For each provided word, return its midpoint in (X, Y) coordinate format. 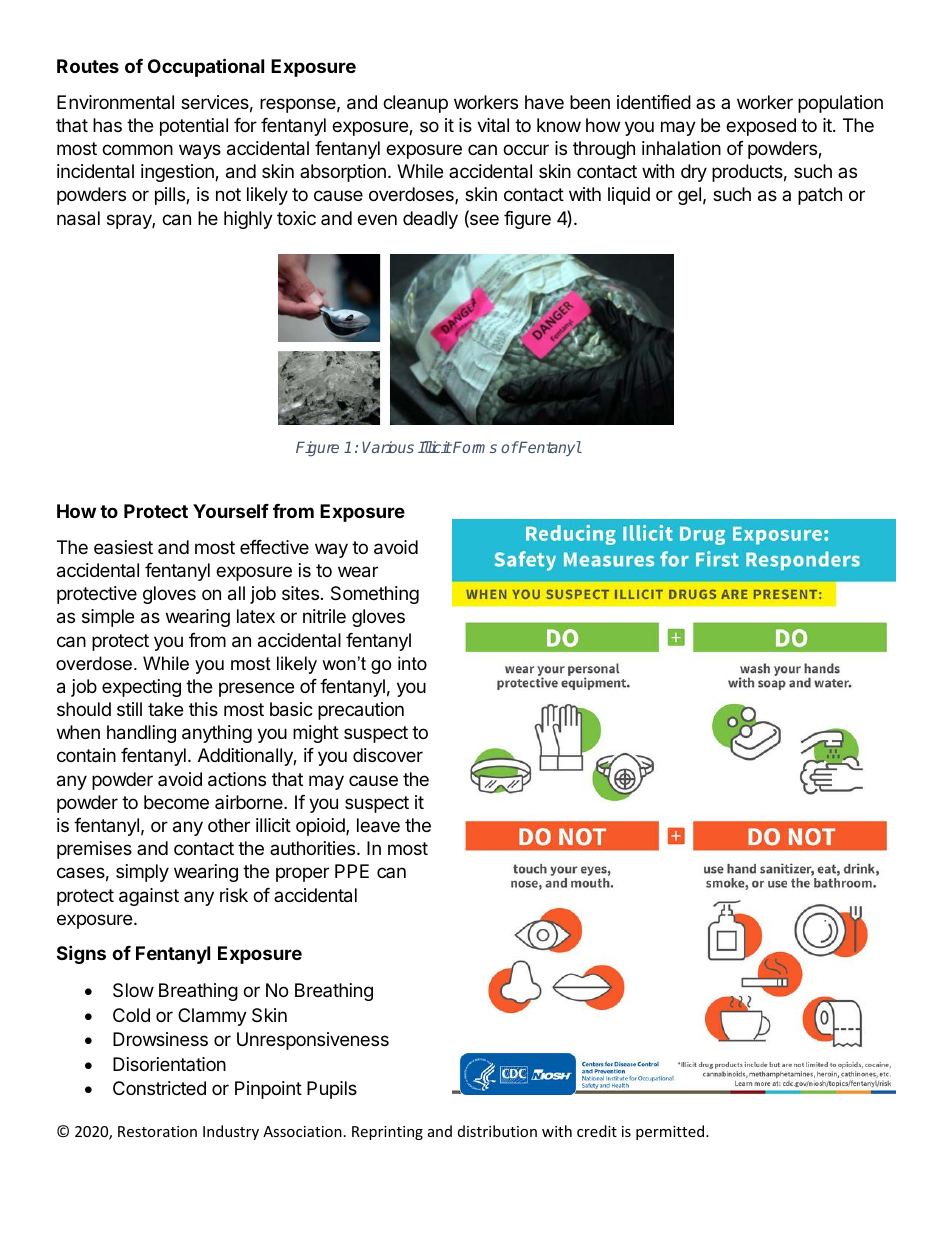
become (176, 802)
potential (194, 127)
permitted (671, 1132)
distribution (497, 1131)
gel (689, 196)
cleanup (415, 104)
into (412, 663)
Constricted (159, 1088)
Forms (474, 447)
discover (388, 755)
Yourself (231, 511)
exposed (761, 127)
